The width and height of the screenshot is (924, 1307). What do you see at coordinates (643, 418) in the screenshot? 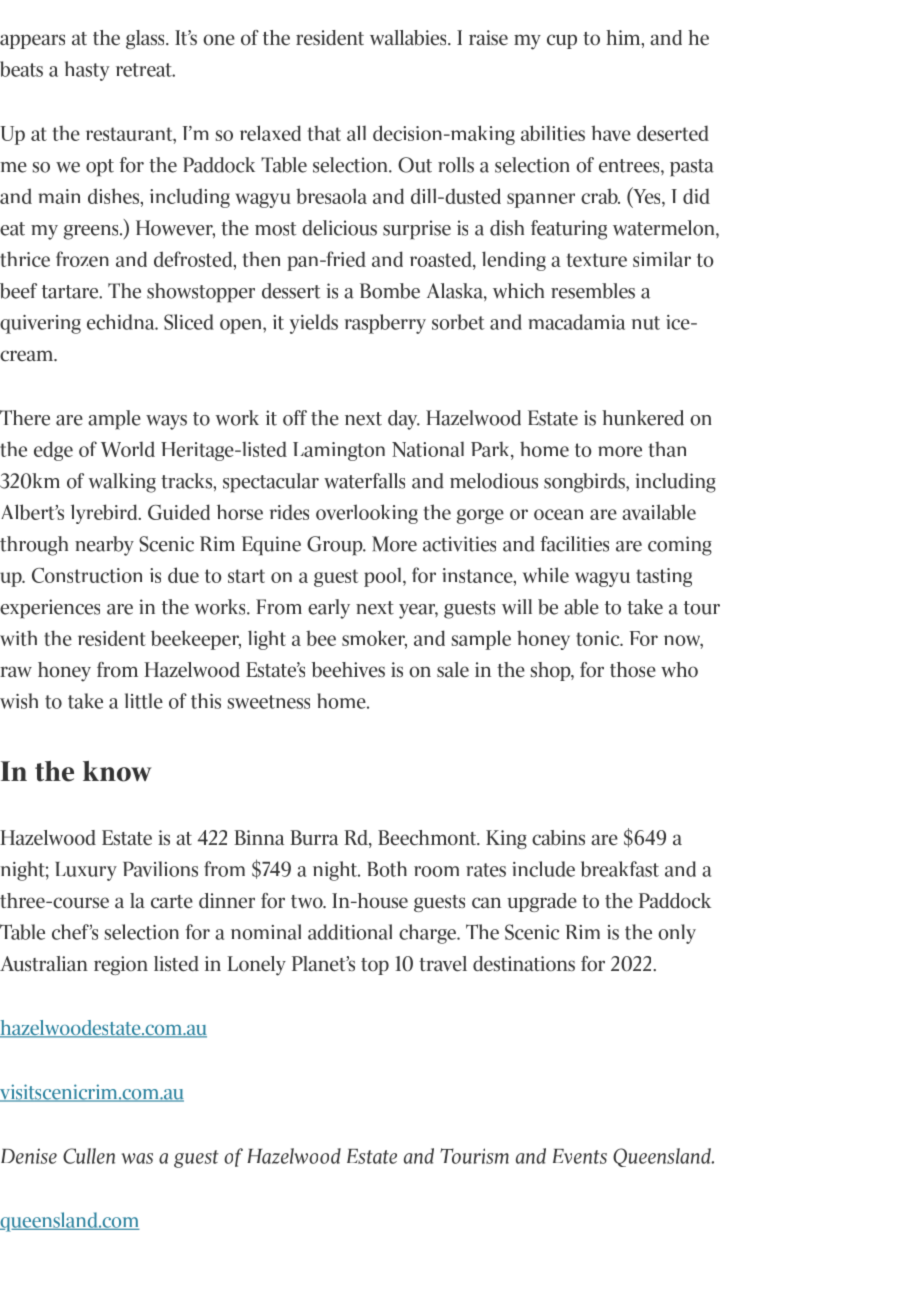
I see `hunkered` at bounding box center [643, 418].
